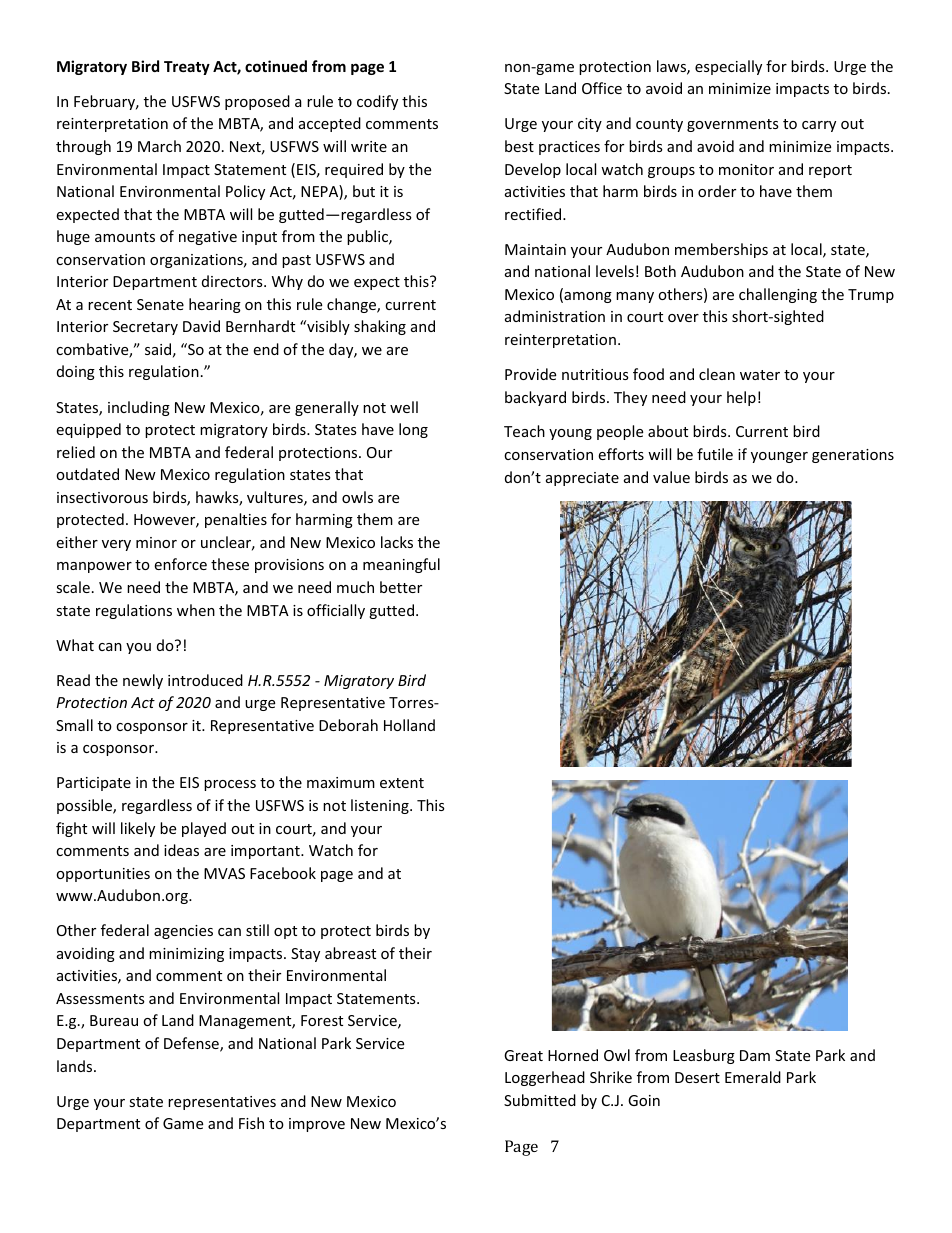 The width and height of the document is (952, 1233). I want to click on better, so click(401, 587).
